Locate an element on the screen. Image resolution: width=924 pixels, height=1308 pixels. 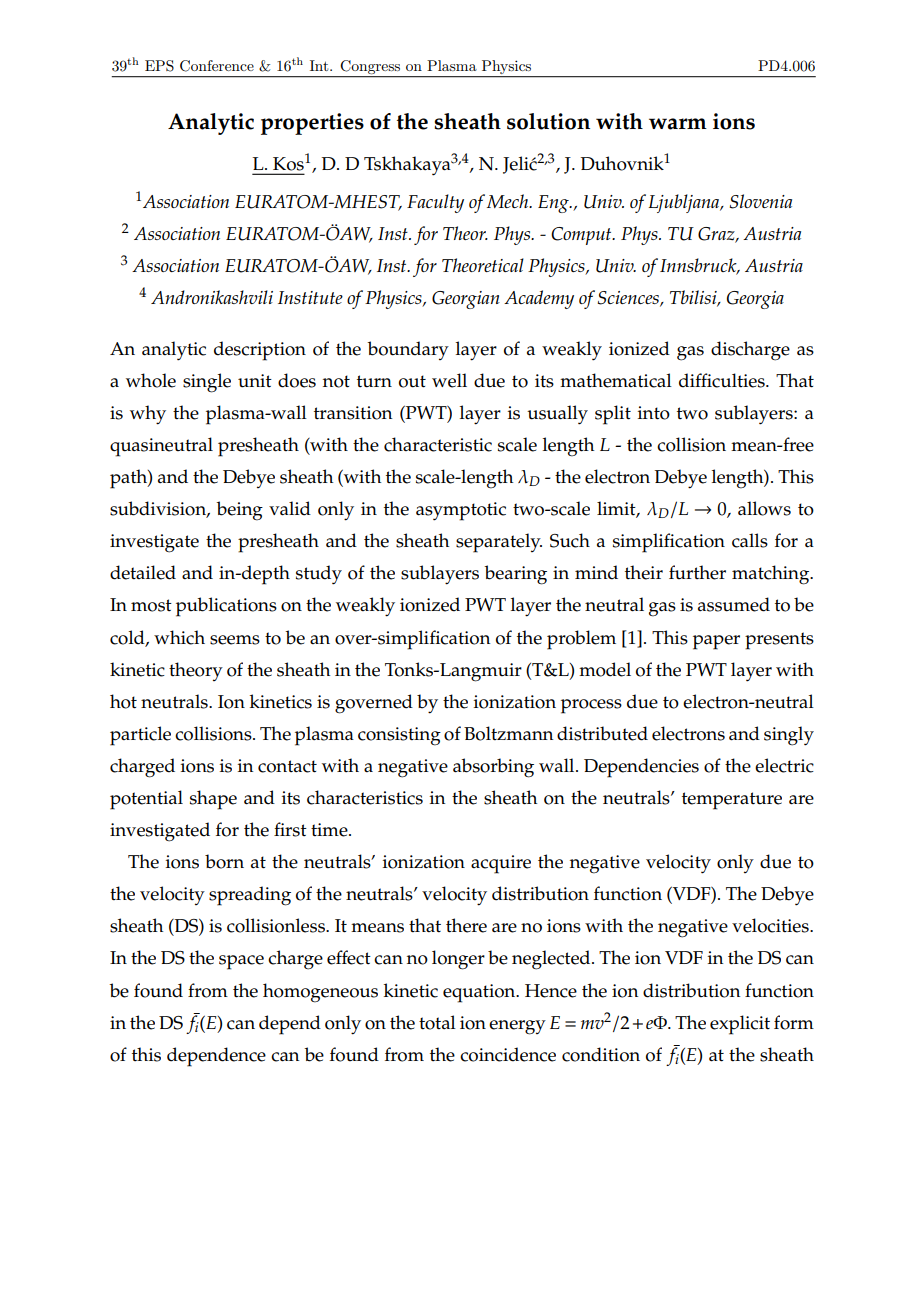
space is located at coordinates (241, 962).
